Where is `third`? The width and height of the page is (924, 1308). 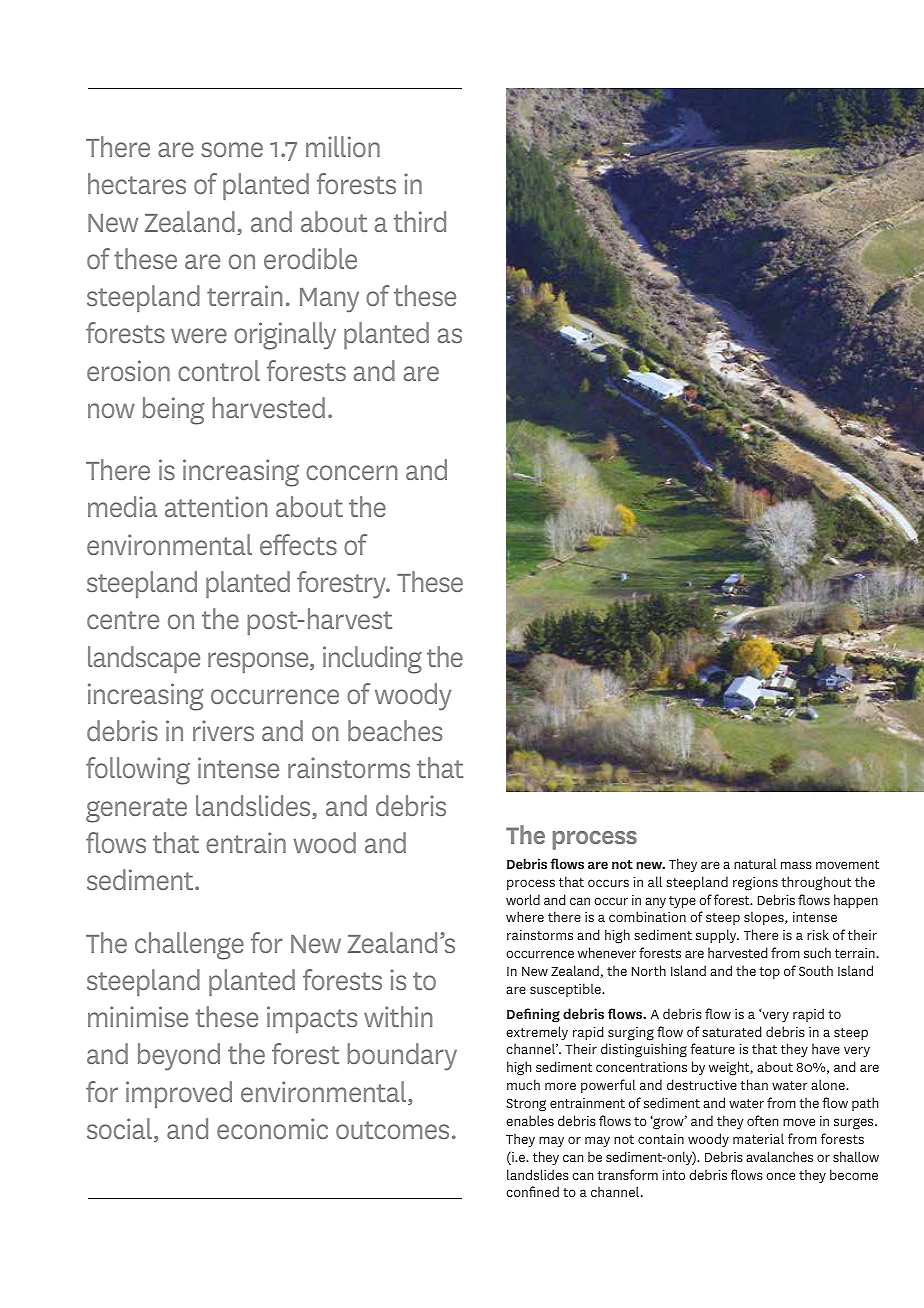 third is located at coordinates (419, 221).
